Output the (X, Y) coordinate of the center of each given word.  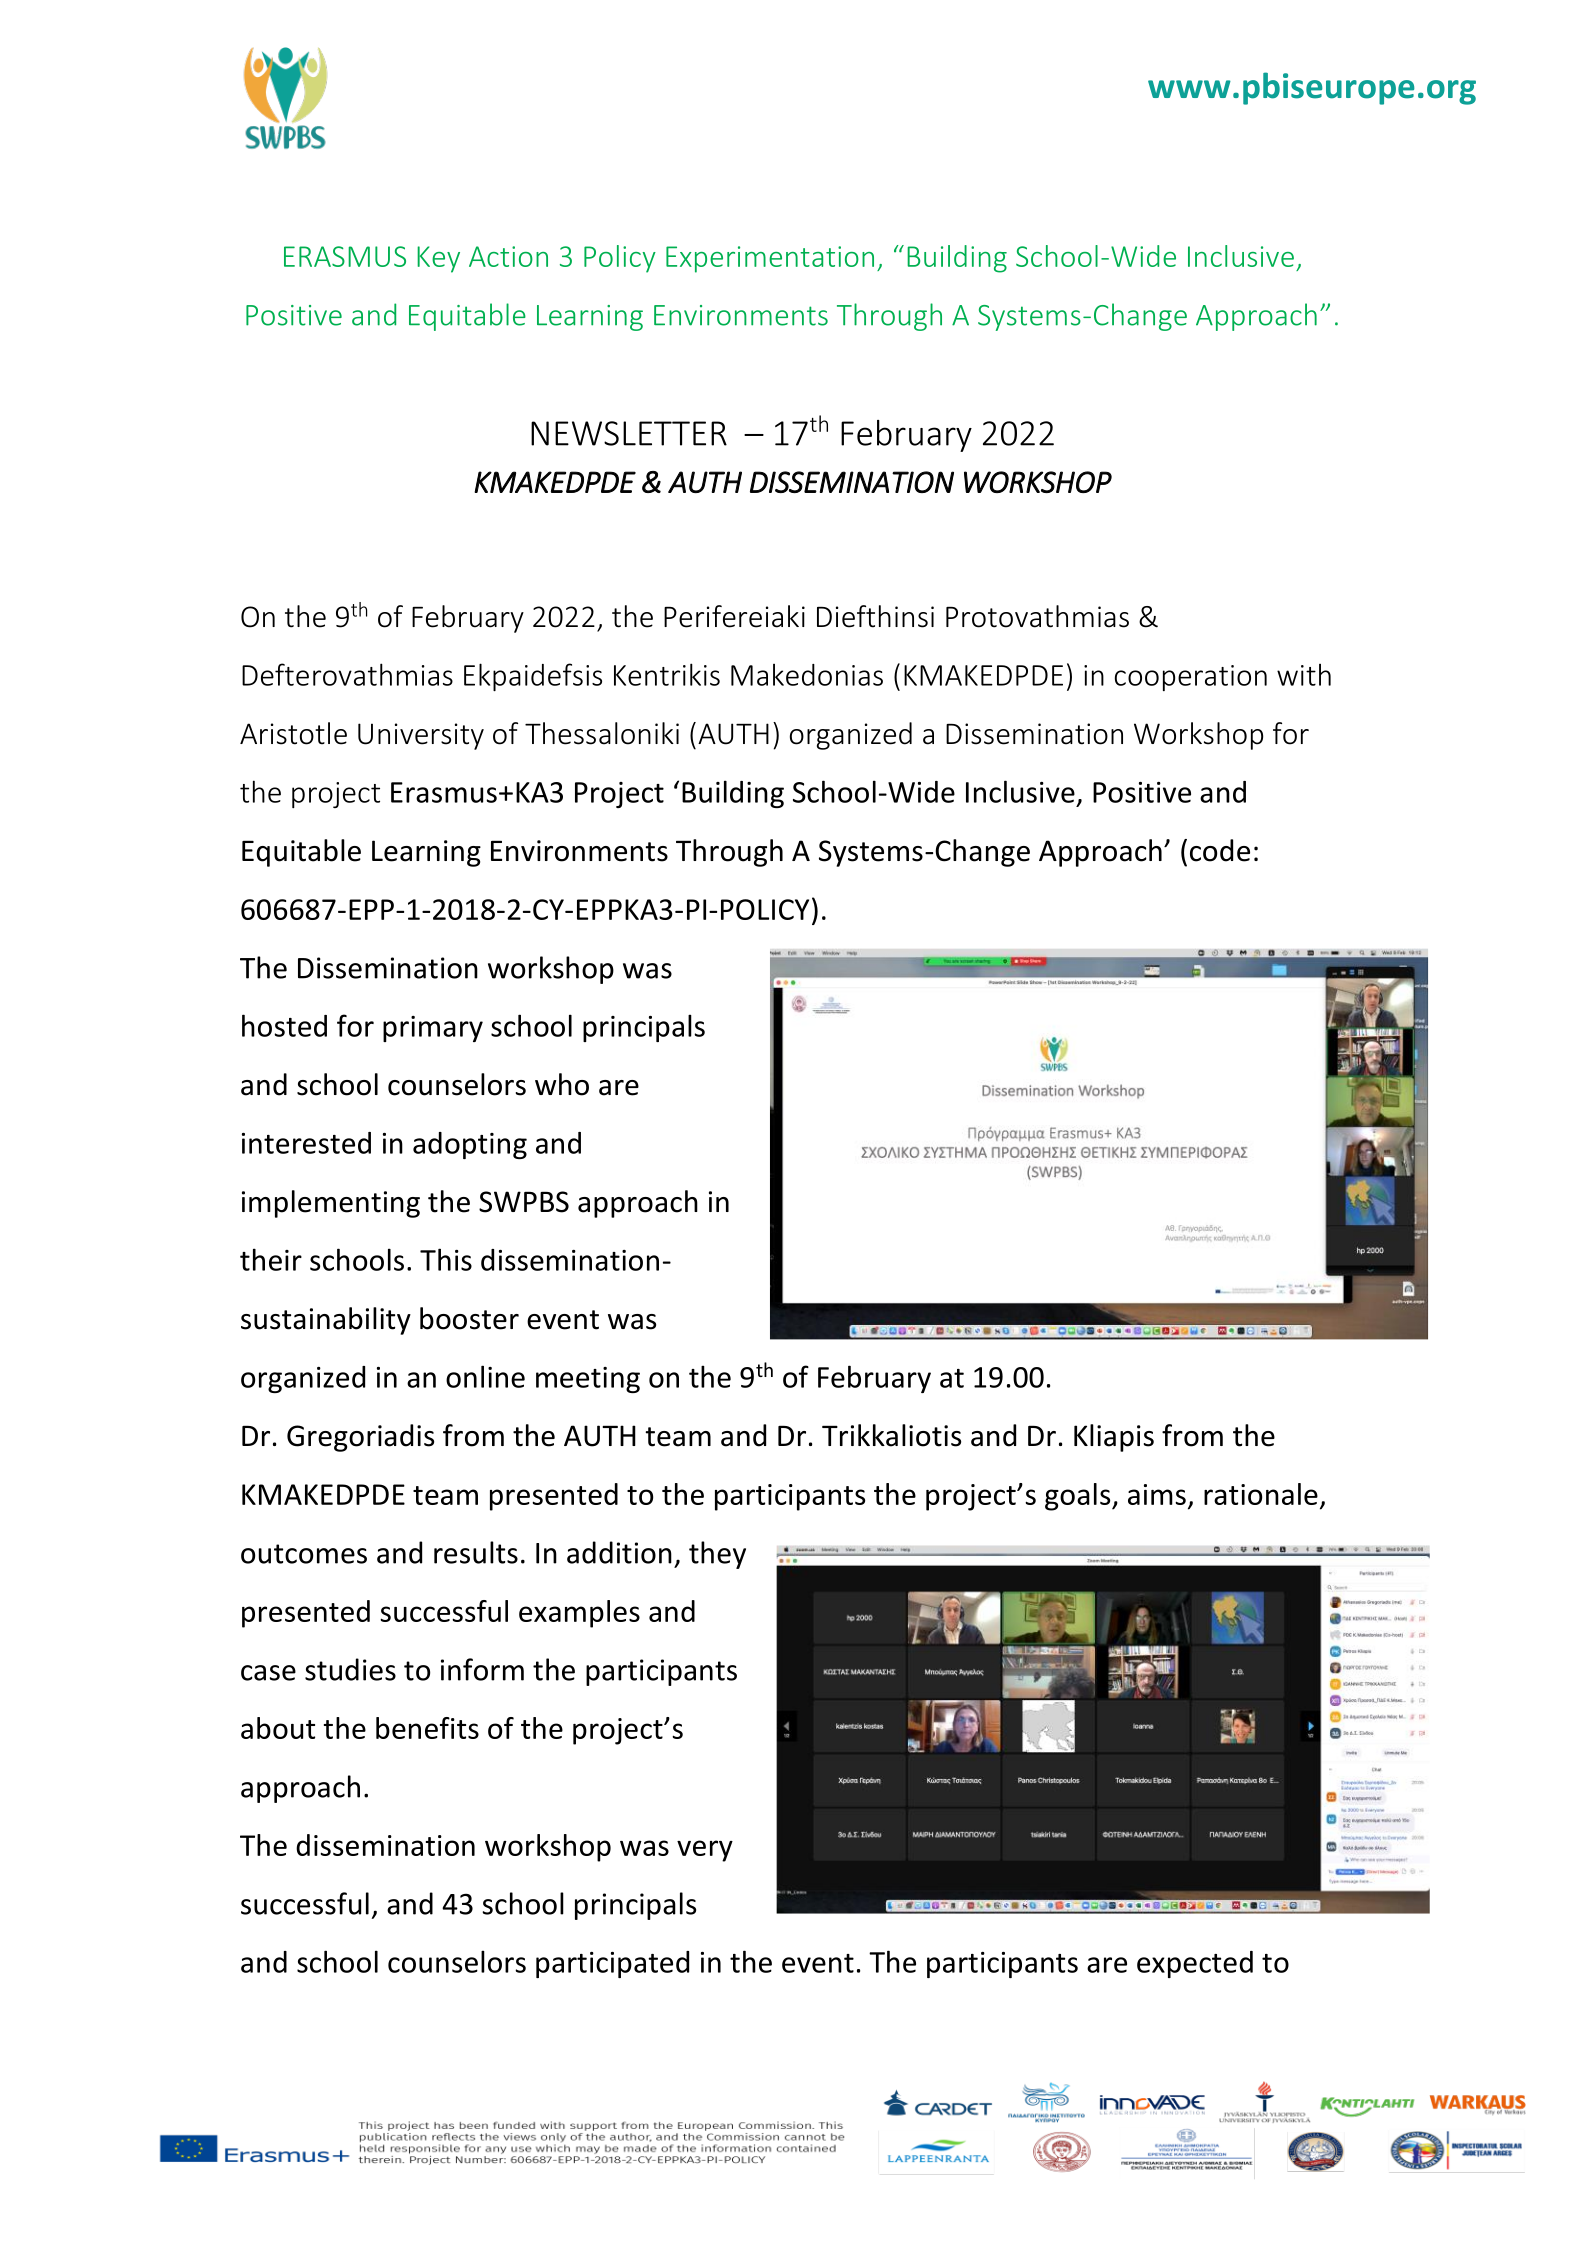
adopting (470, 1145)
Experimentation (770, 259)
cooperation (1191, 678)
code (1220, 850)
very (705, 1851)
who (562, 1084)
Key (438, 259)
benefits (427, 1728)
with (1304, 675)
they (717, 1555)
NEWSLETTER (629, 433)
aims (1157, 1494)
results (476, 1552)
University (421, 736)
